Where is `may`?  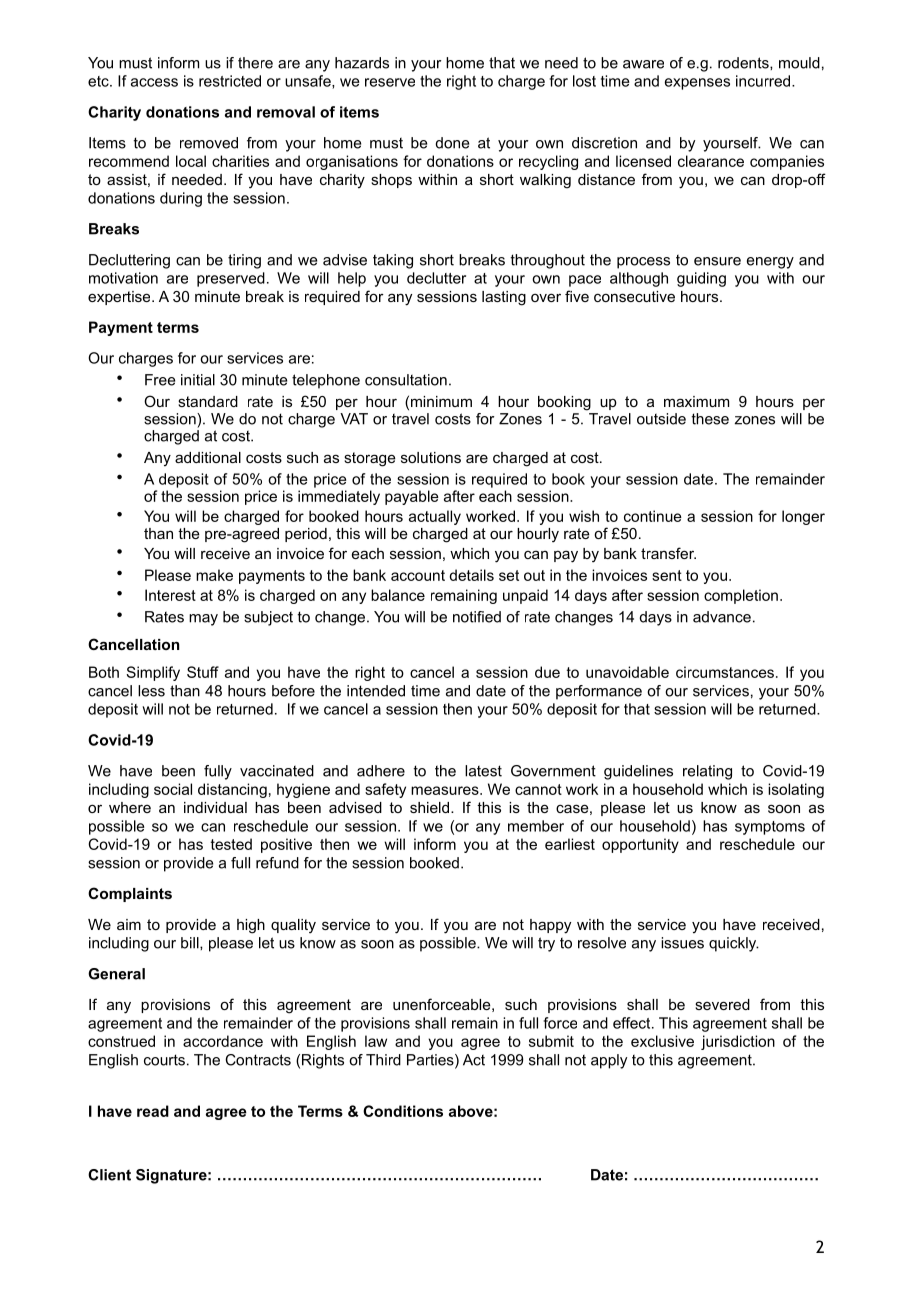
may is located at coordinates (203, 620).
